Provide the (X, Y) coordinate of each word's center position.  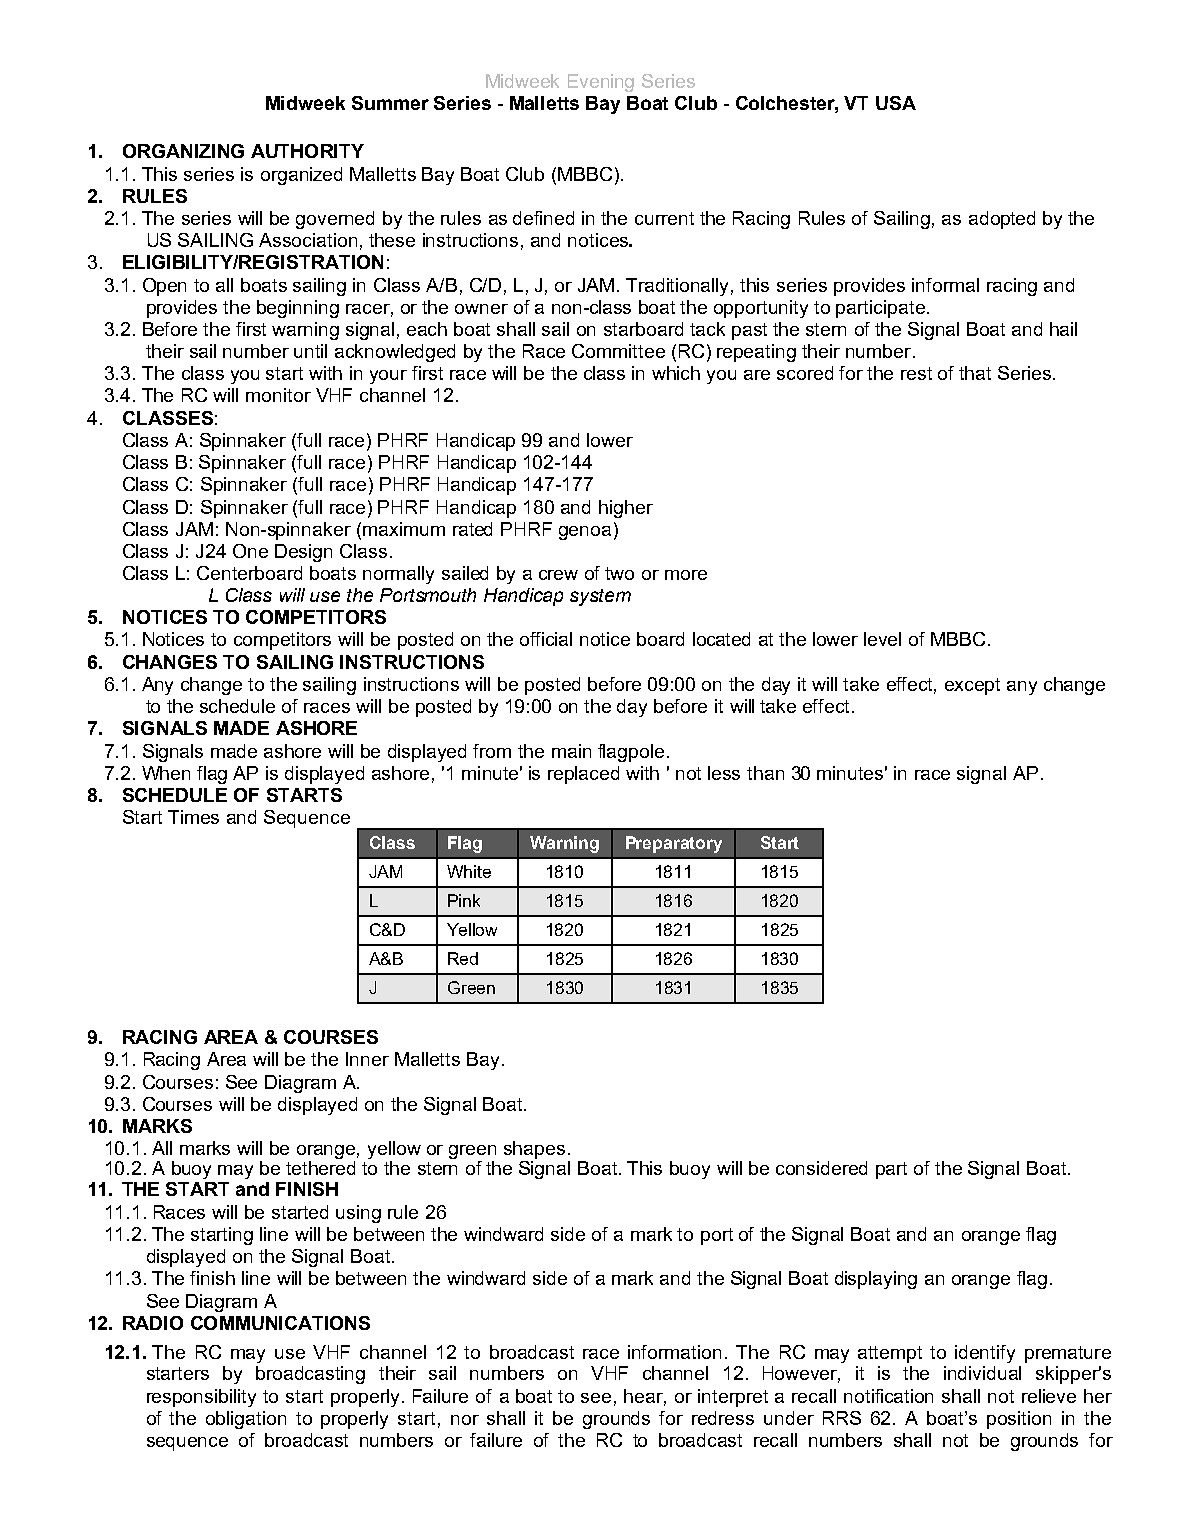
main (571, 751)
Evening (601, 83)
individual (982, 1373)
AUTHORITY (307, 151)
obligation (246, 1420)
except (972, 686)
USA (896, 103)
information (674, 1352)
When (166, 773)
